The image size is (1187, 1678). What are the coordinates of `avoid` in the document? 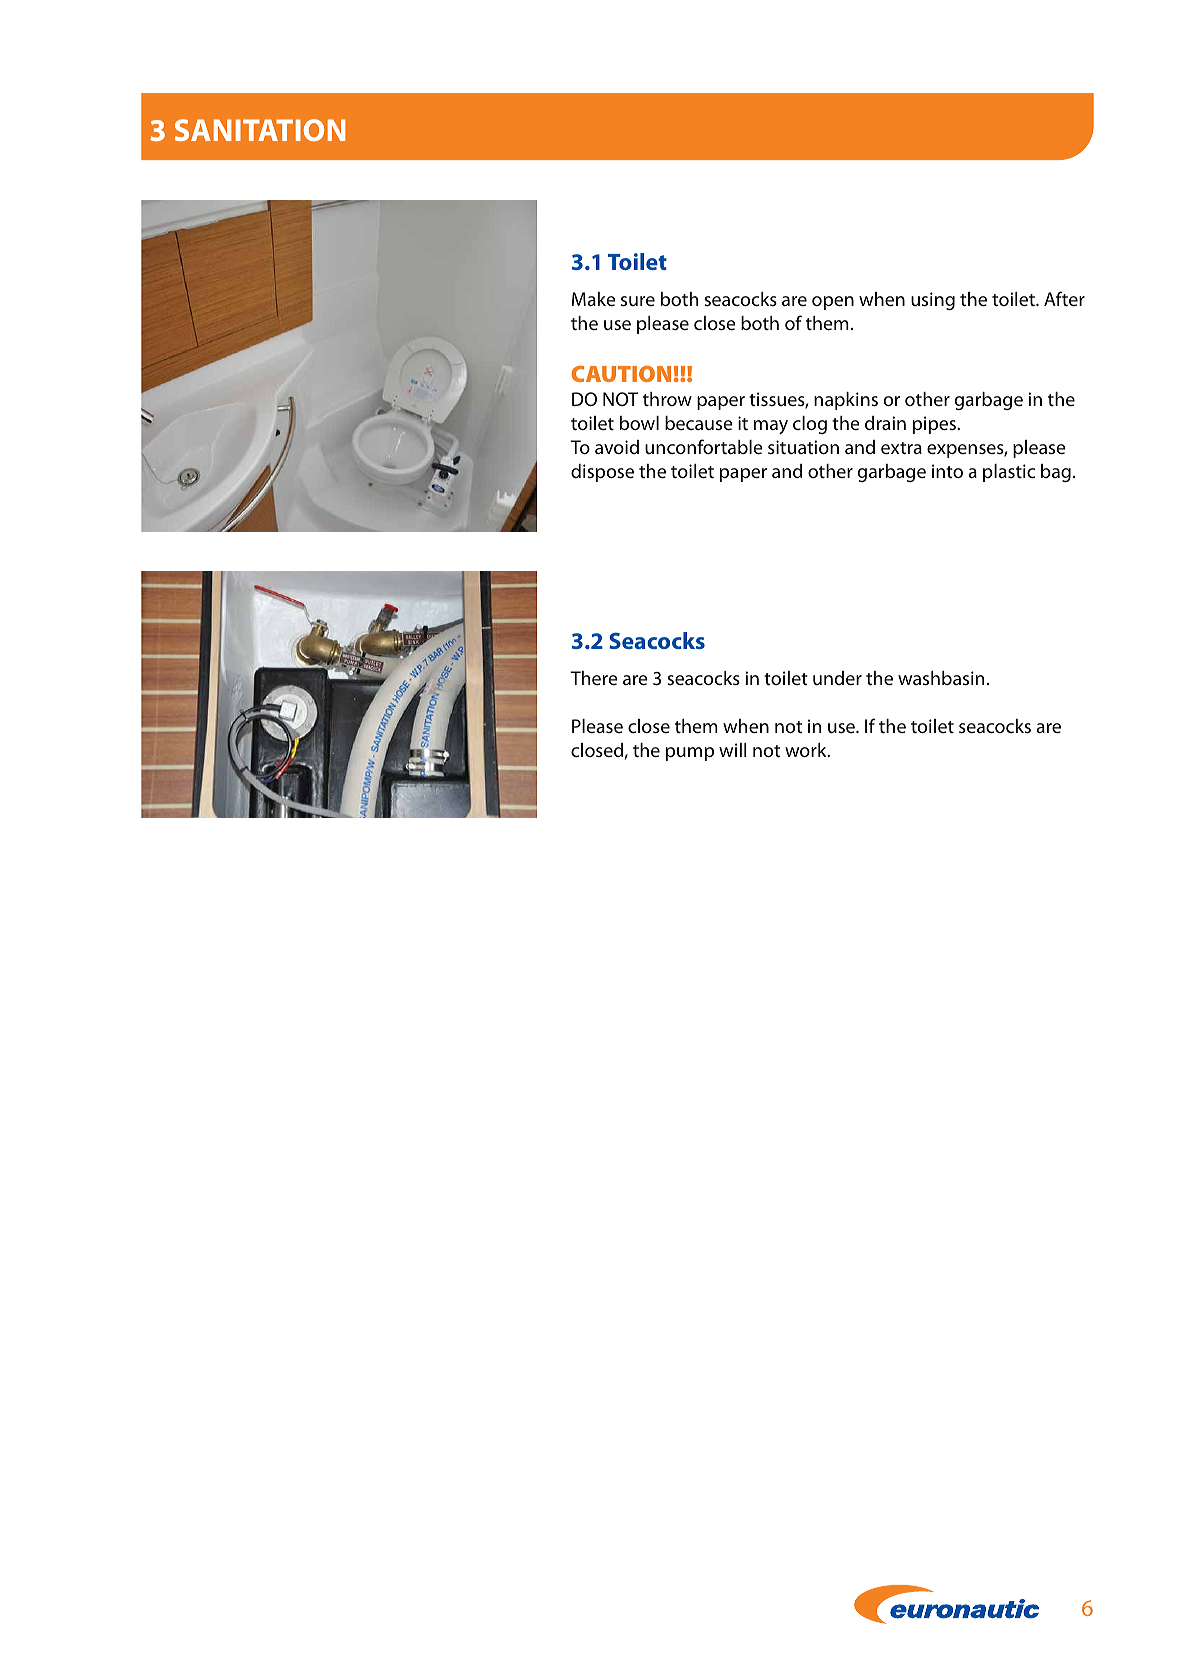 It's located at (617, 447).
